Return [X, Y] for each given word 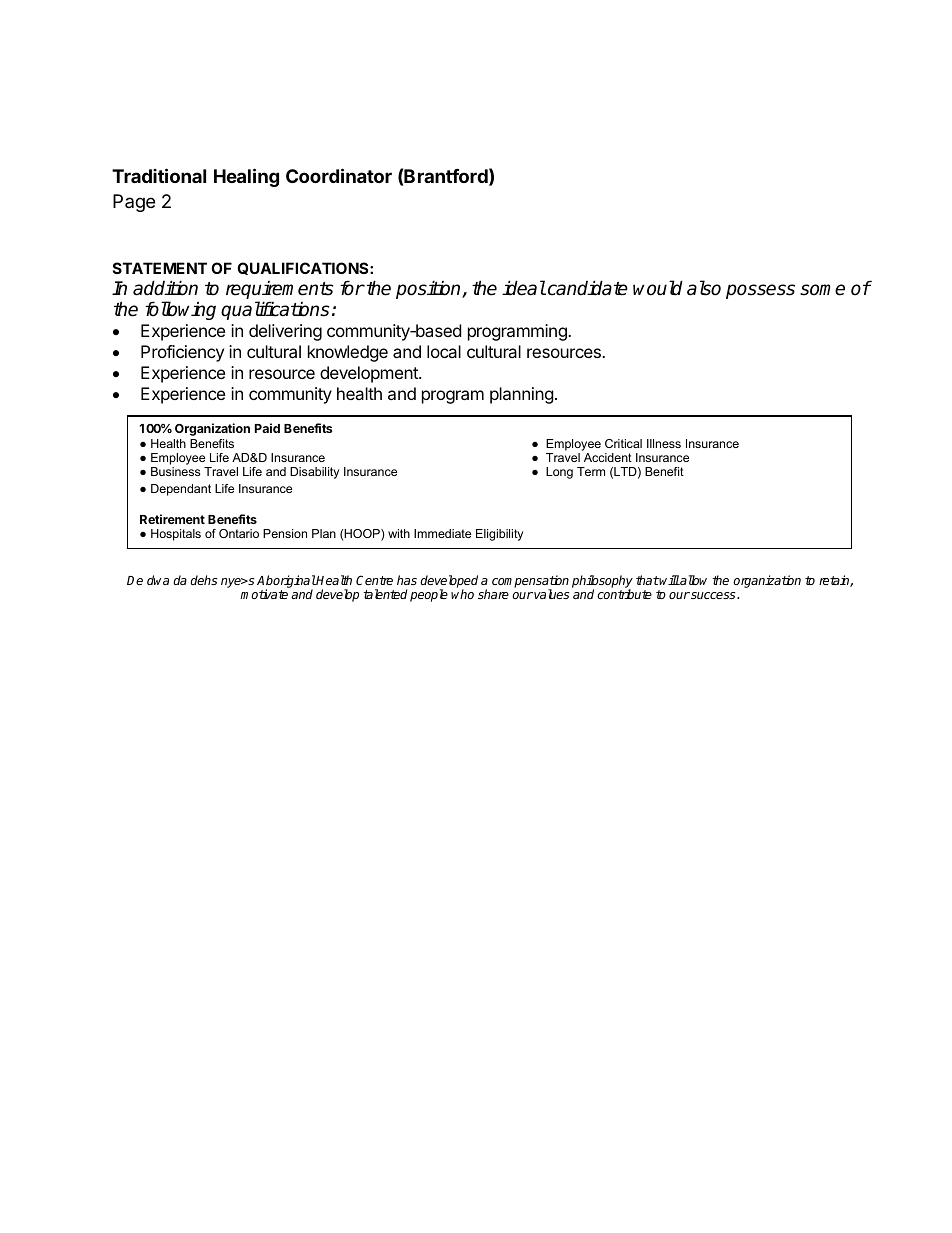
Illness [664, 443]
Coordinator [339, 175]
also [704, 288]
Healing [246, 177]
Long [559, 473]
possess [760, 291]
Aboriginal [286, 583]
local [444, 351]
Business [175, 471]
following [180, 310]
